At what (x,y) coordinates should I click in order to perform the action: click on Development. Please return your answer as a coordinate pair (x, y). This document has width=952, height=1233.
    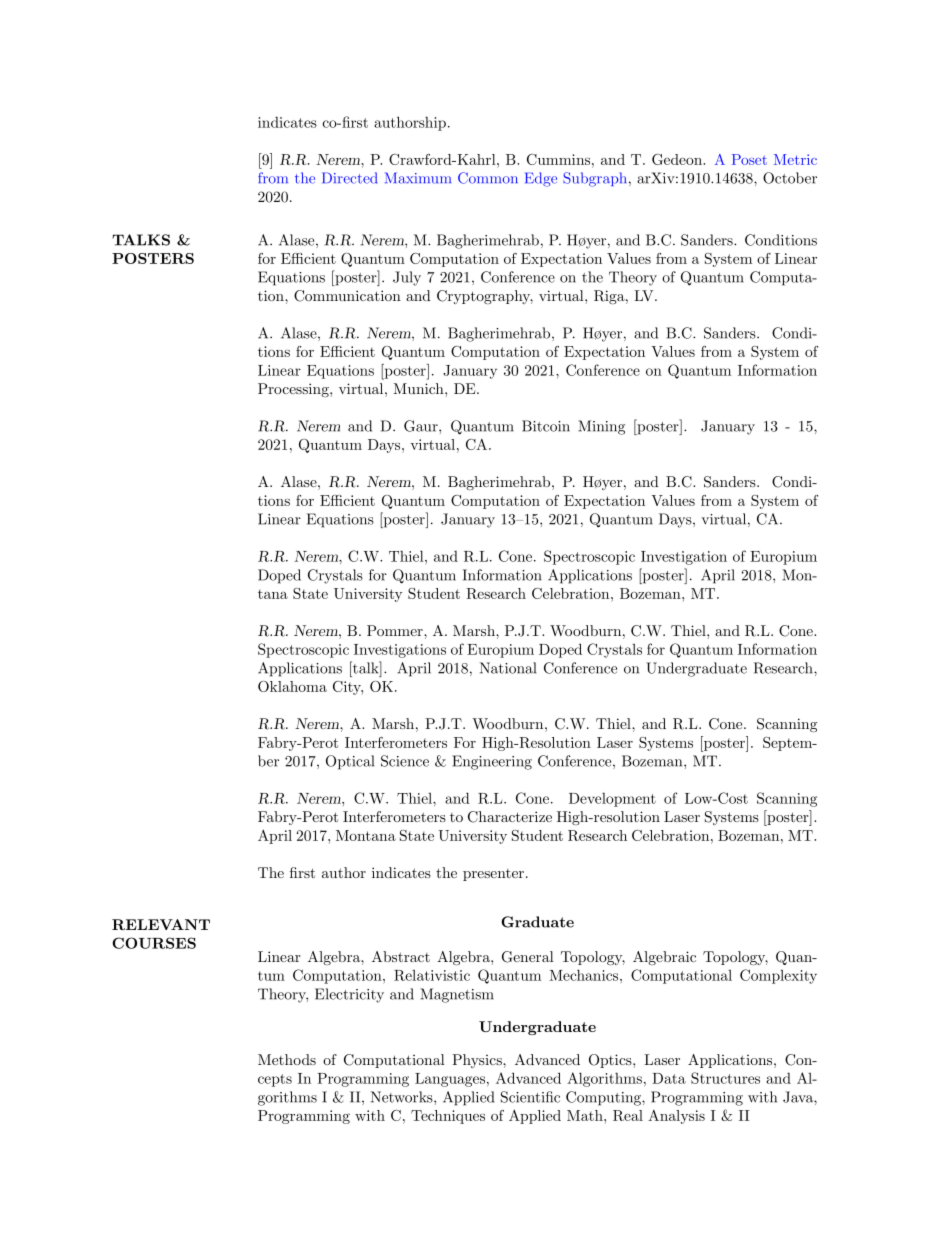
    Looking at the image, I should click on (612, 800).
